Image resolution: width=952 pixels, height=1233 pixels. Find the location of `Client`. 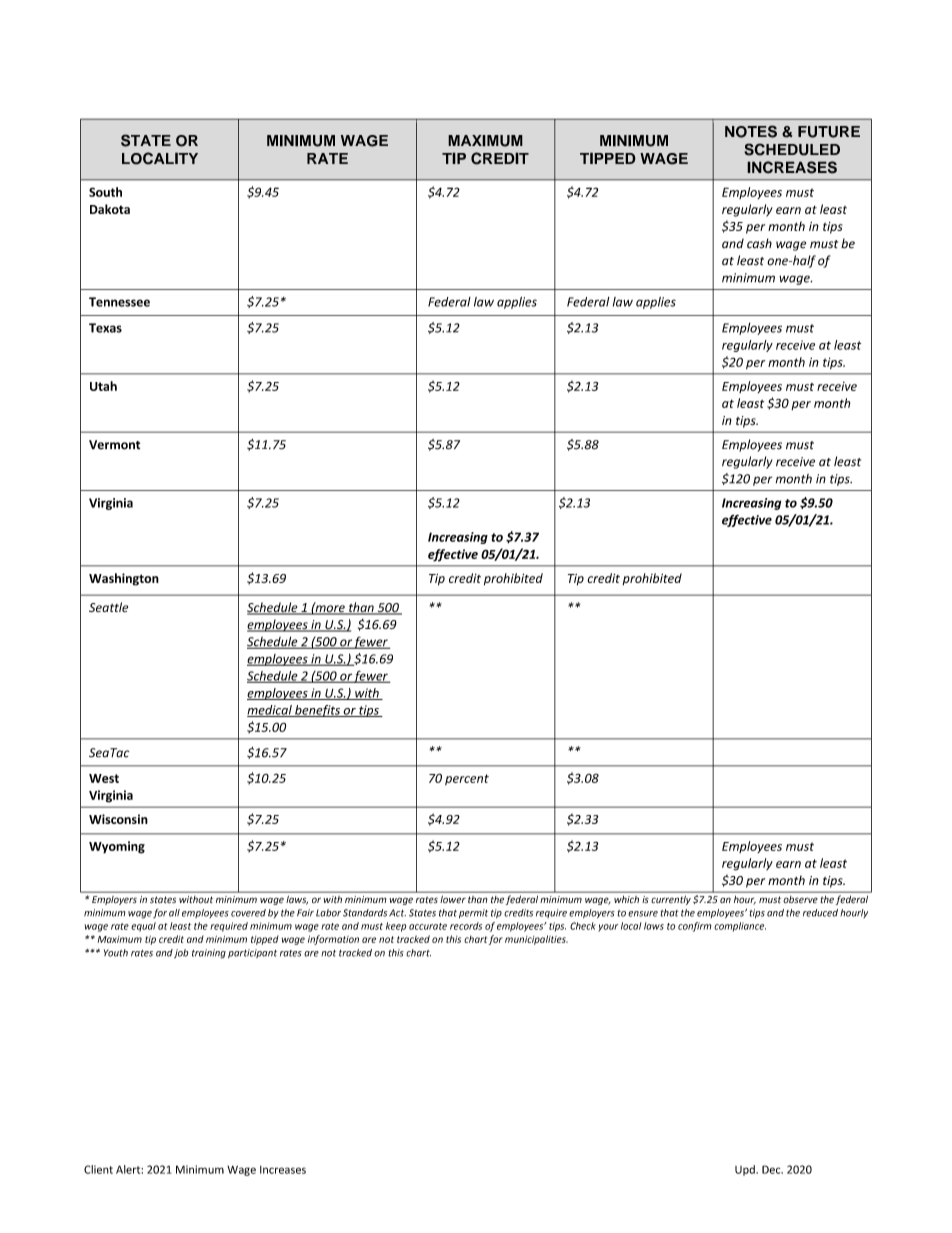

Client is located at coordinates (98, 1169).
